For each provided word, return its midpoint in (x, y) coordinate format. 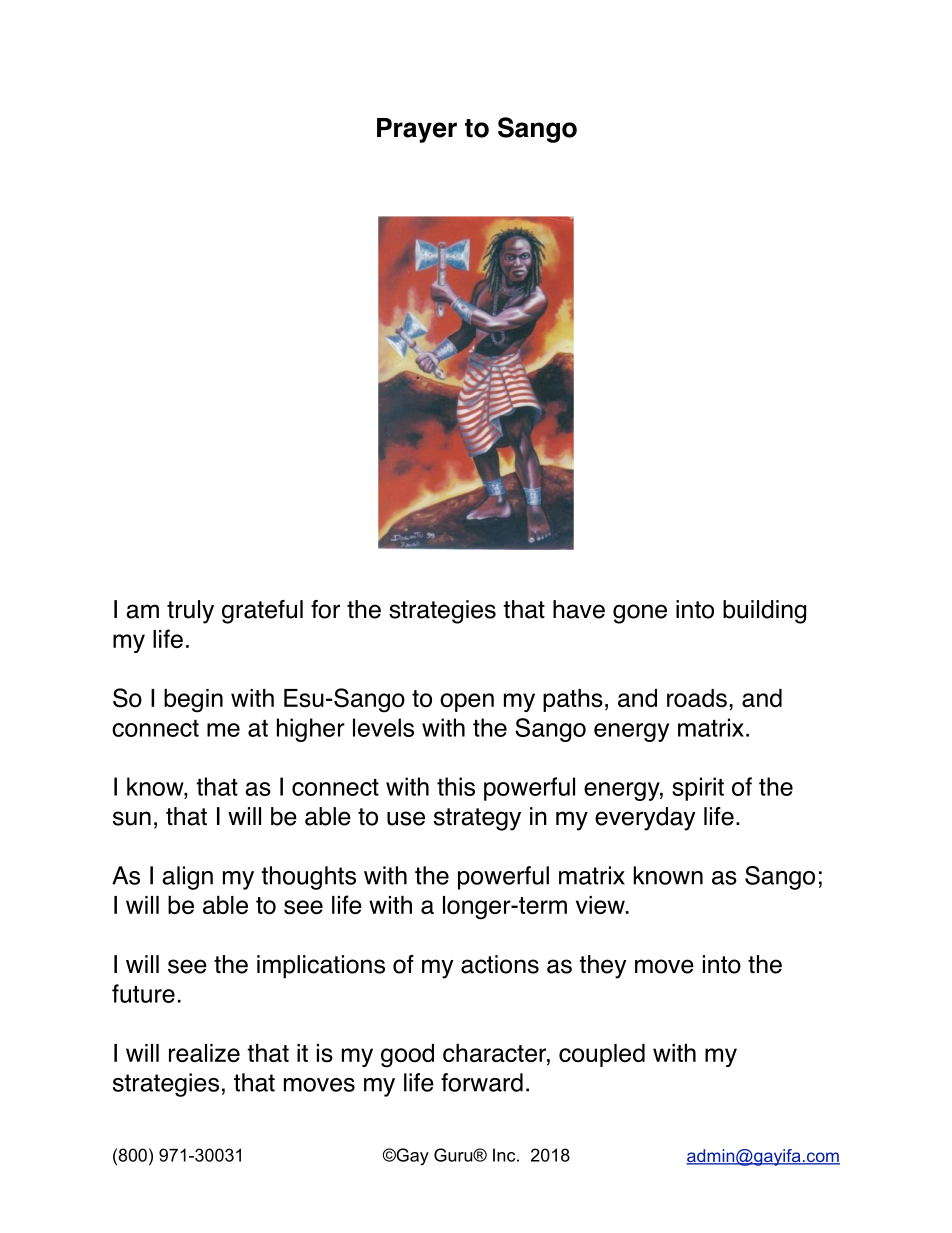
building (764, 612)
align (187, 878)
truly (190, 612)
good (407, 1056)
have (579, 609)
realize (204, 1053)
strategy (477, 819)
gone (640, 614)
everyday (645, 819)
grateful (262, 612)
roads (697, 698)
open (467, 702)
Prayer (417, 130)
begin (193, 701)
